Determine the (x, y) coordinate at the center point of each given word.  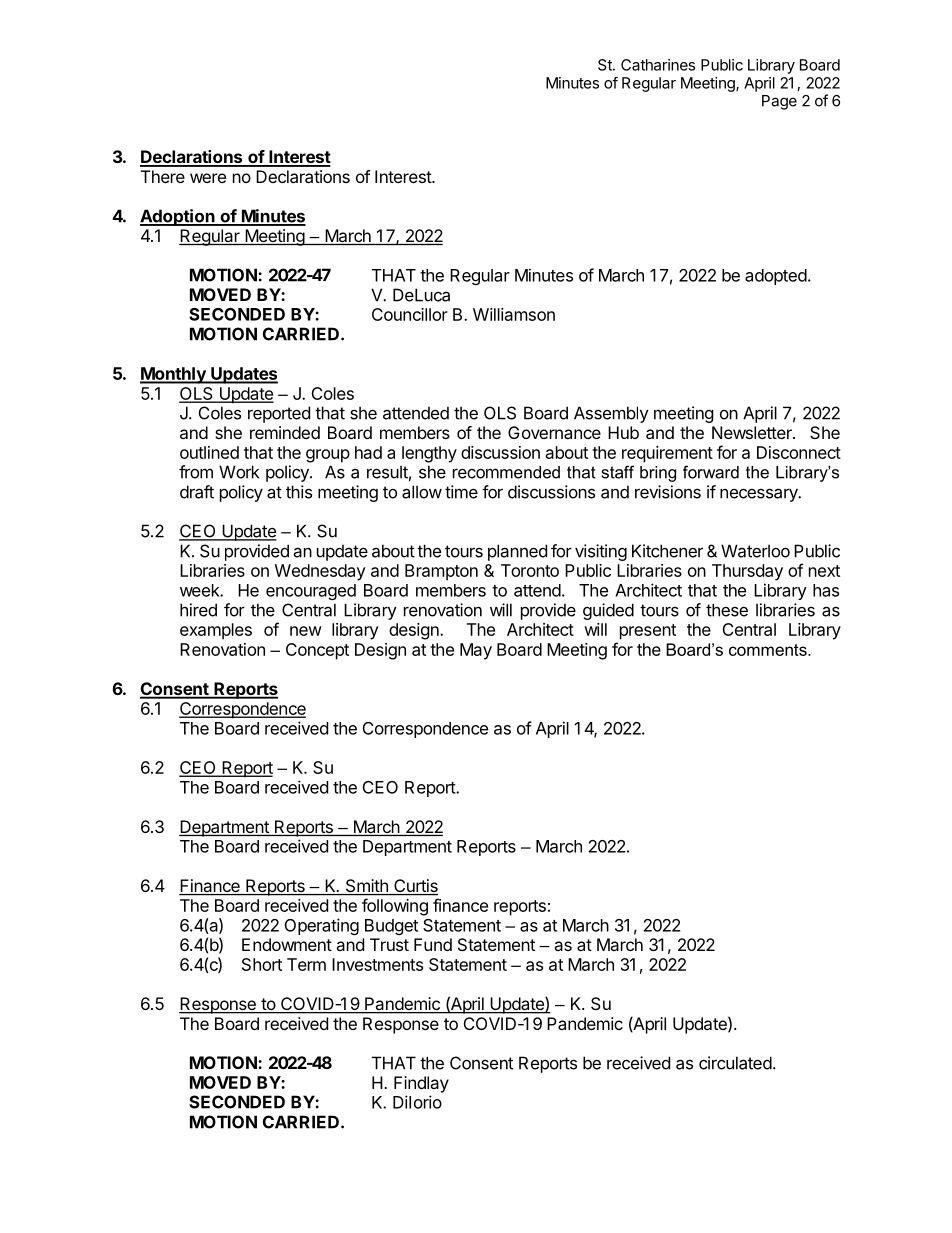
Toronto (530, 570)
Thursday (747, 572)
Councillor (410, 314)
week (200, 590)
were (208, 178)
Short (262, 964)
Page (779, 102)
